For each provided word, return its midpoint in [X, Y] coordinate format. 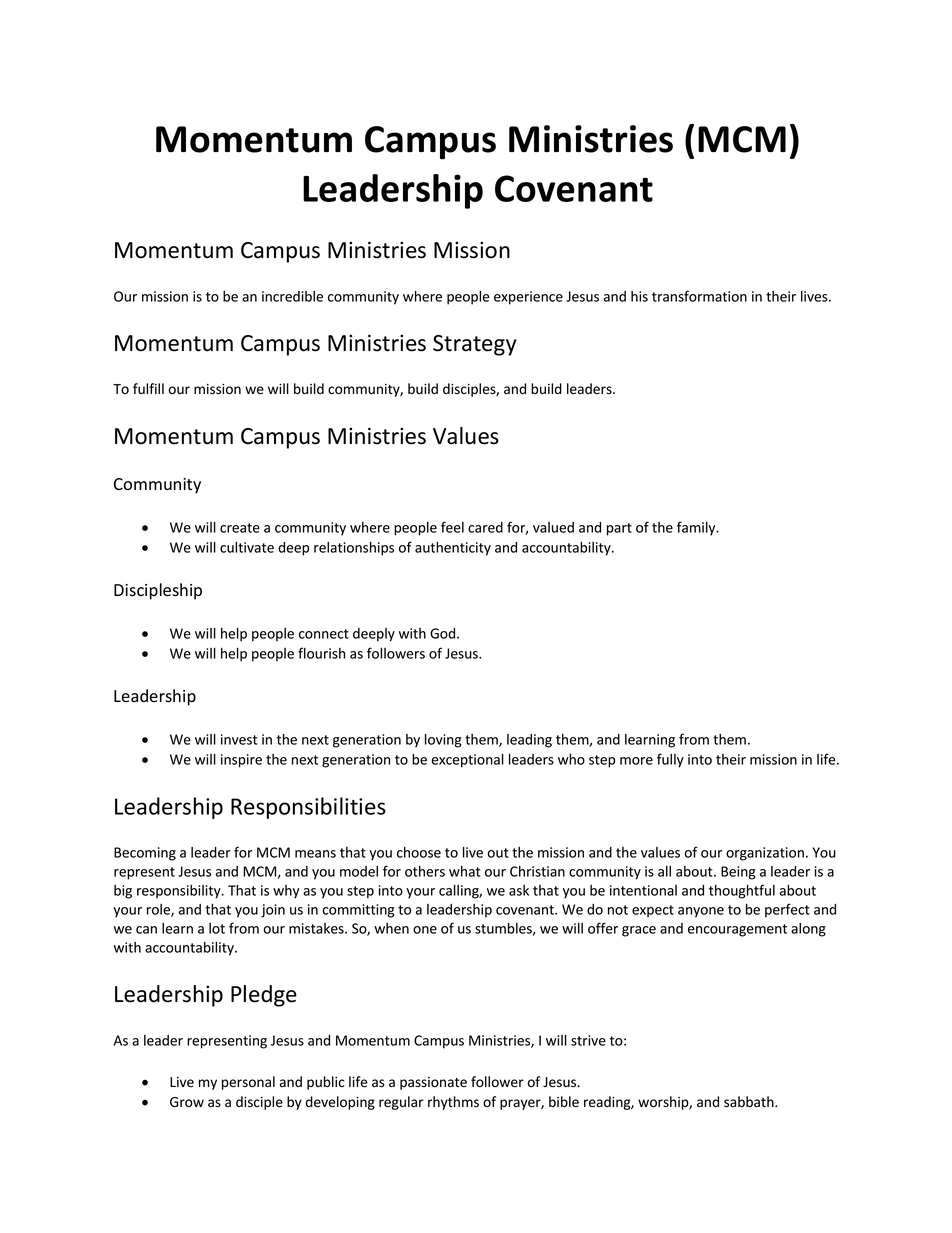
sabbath [750, 1102]
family [697, 528]
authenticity [453, 549]
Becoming [145, 854]
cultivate [247, 547]
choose [419, 852]
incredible [292, 296]
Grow [187, 1102]
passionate [433, 1083]
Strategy [475, 345]
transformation [699, 296]
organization [765, 854]
